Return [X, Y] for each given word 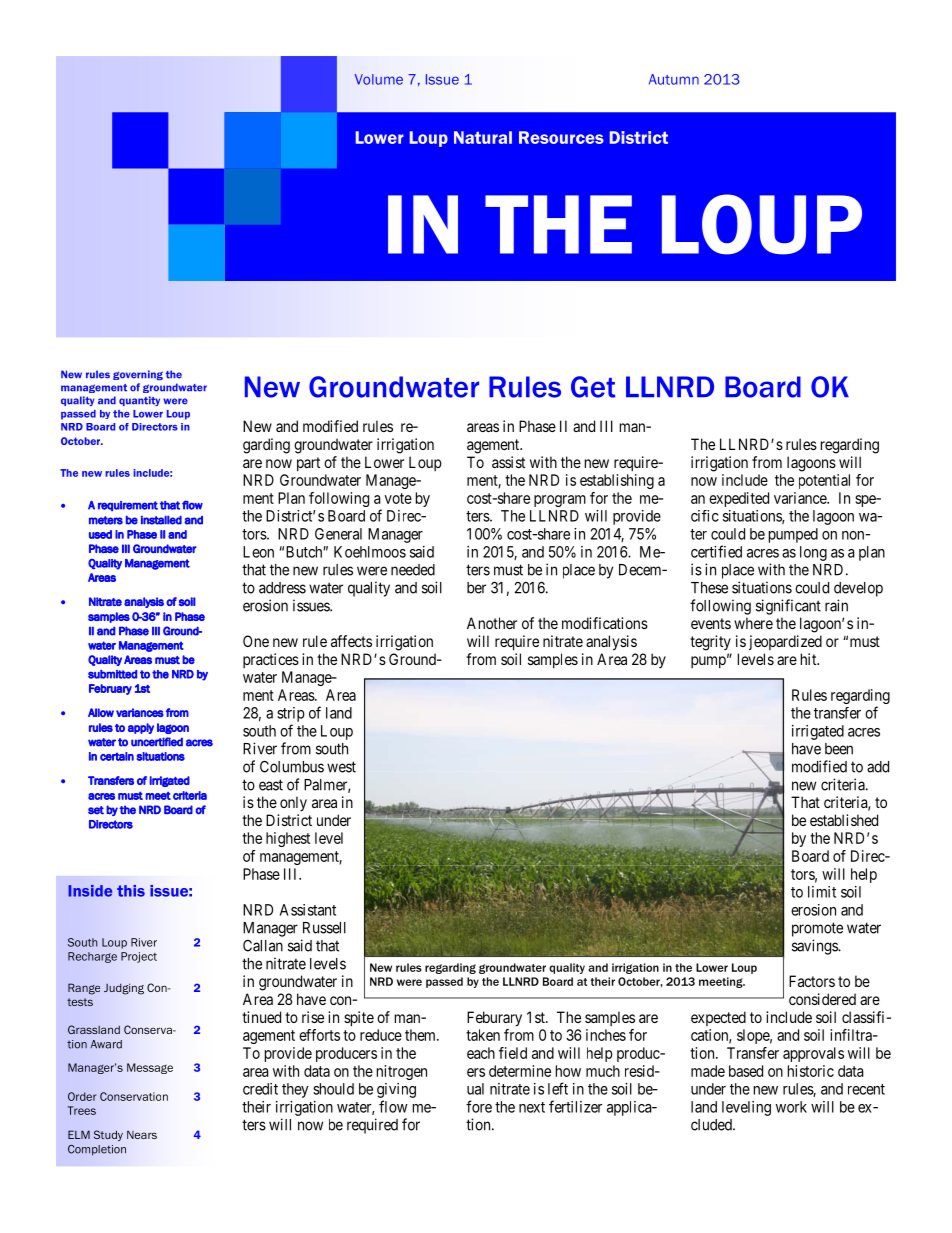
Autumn [674, 79]
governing [138, 375]
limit [822, 892]
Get [593, 387]
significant [788, 607]
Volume [379, 79]
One [256, 641]
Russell [324, 928]
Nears [142, 1134]
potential [824, 481]
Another [492, 623]
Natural [483, 137]
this [131, 891]
